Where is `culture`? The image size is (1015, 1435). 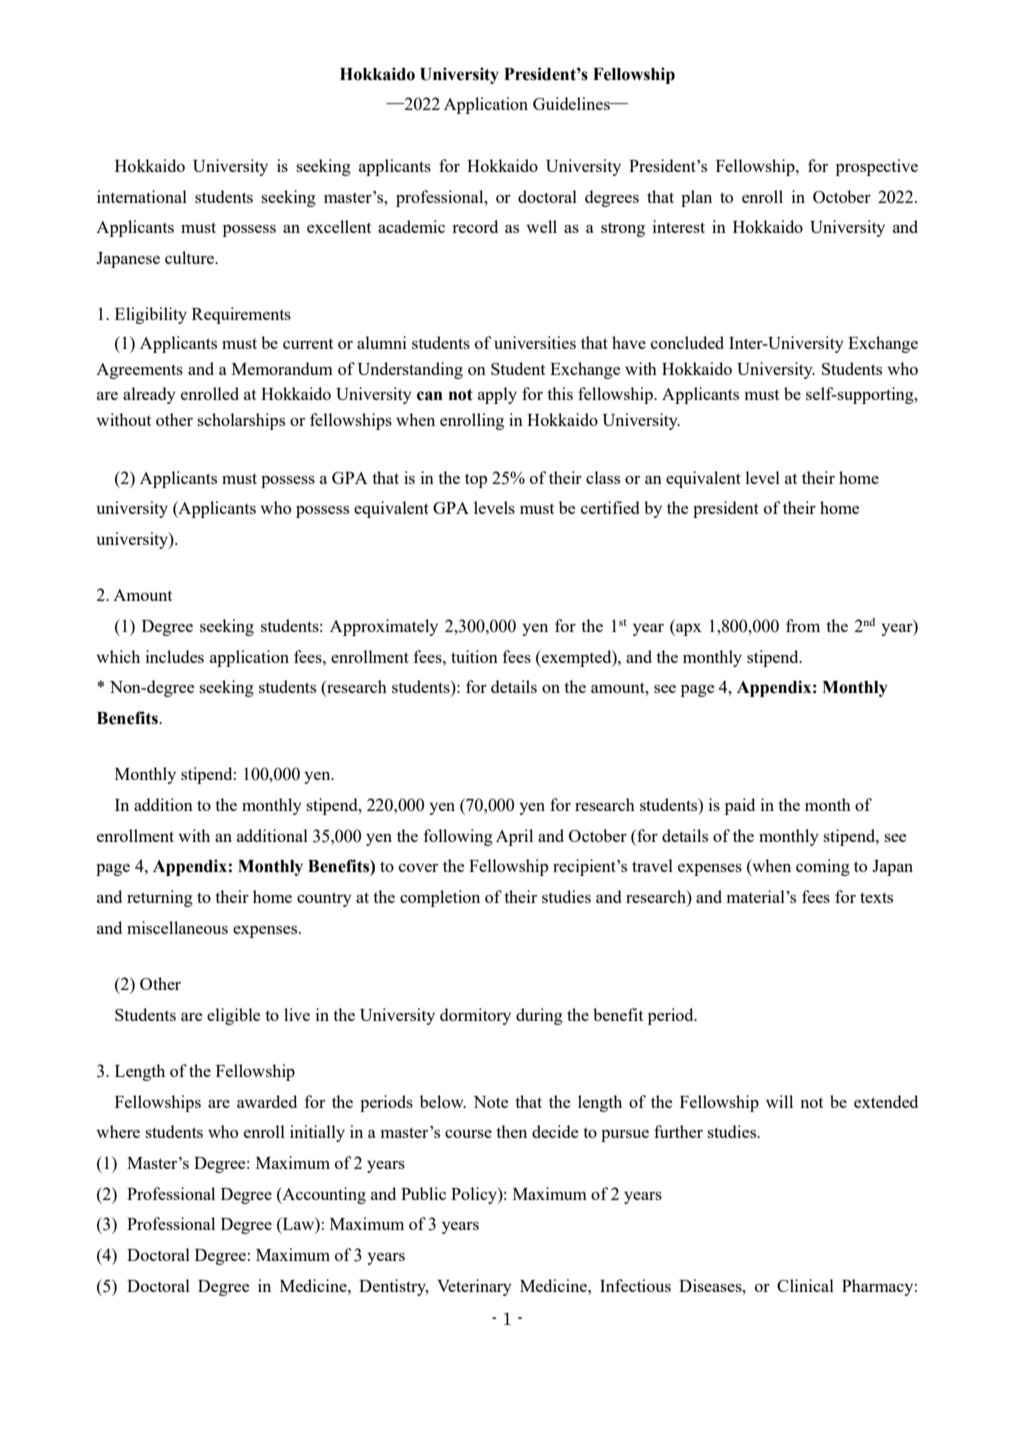 culture is located at coordinates (190, 257).
